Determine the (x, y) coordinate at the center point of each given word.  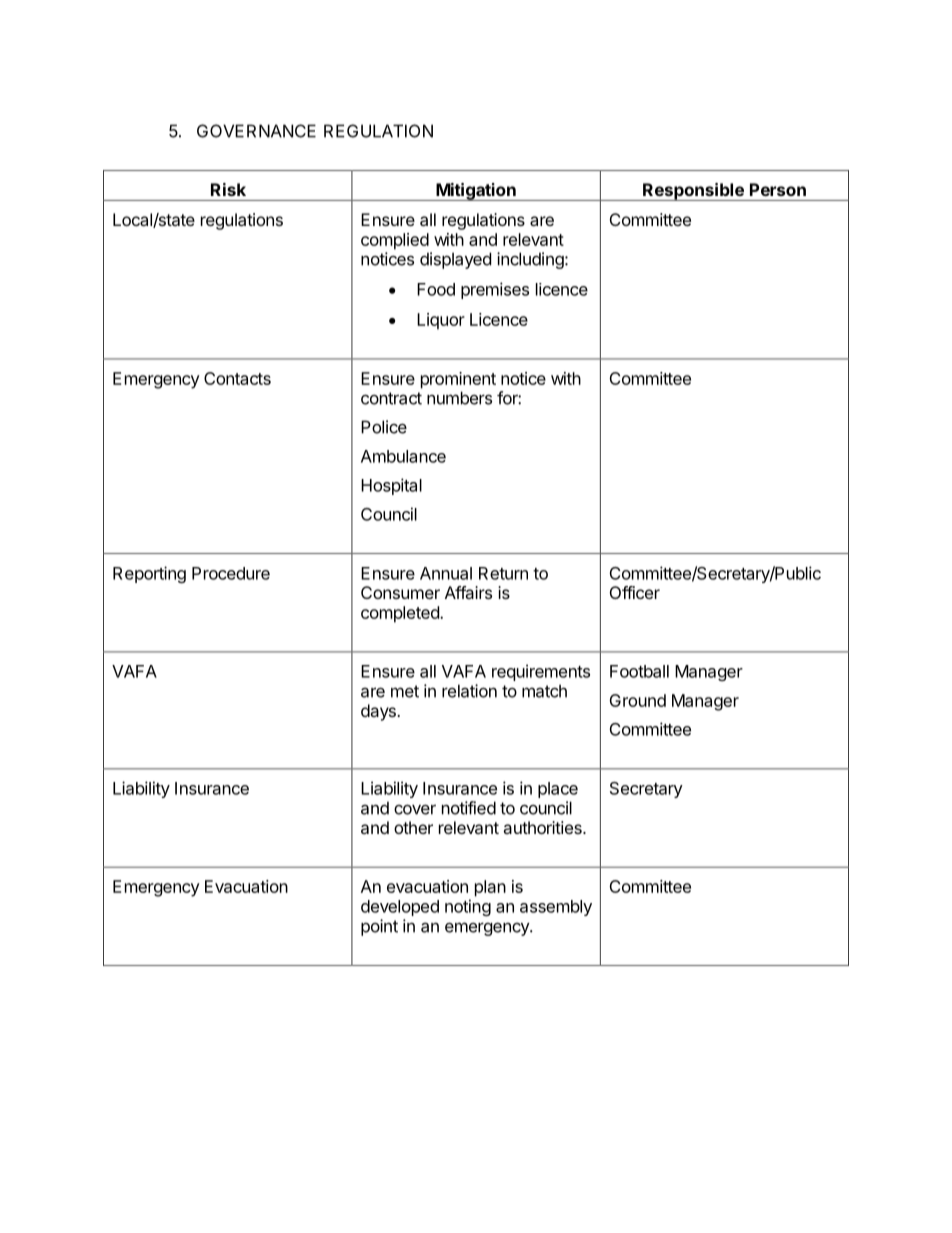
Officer (635, 592)
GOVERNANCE (256, 131)
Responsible (693, 192)
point (379, 927)
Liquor (441, 321)
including (531, 260)
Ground (637, 700)
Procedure (231, 573)
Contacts (237, 378)
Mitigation (476, 192)
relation (469, 691)
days (379, 712)
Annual (446, 573)
